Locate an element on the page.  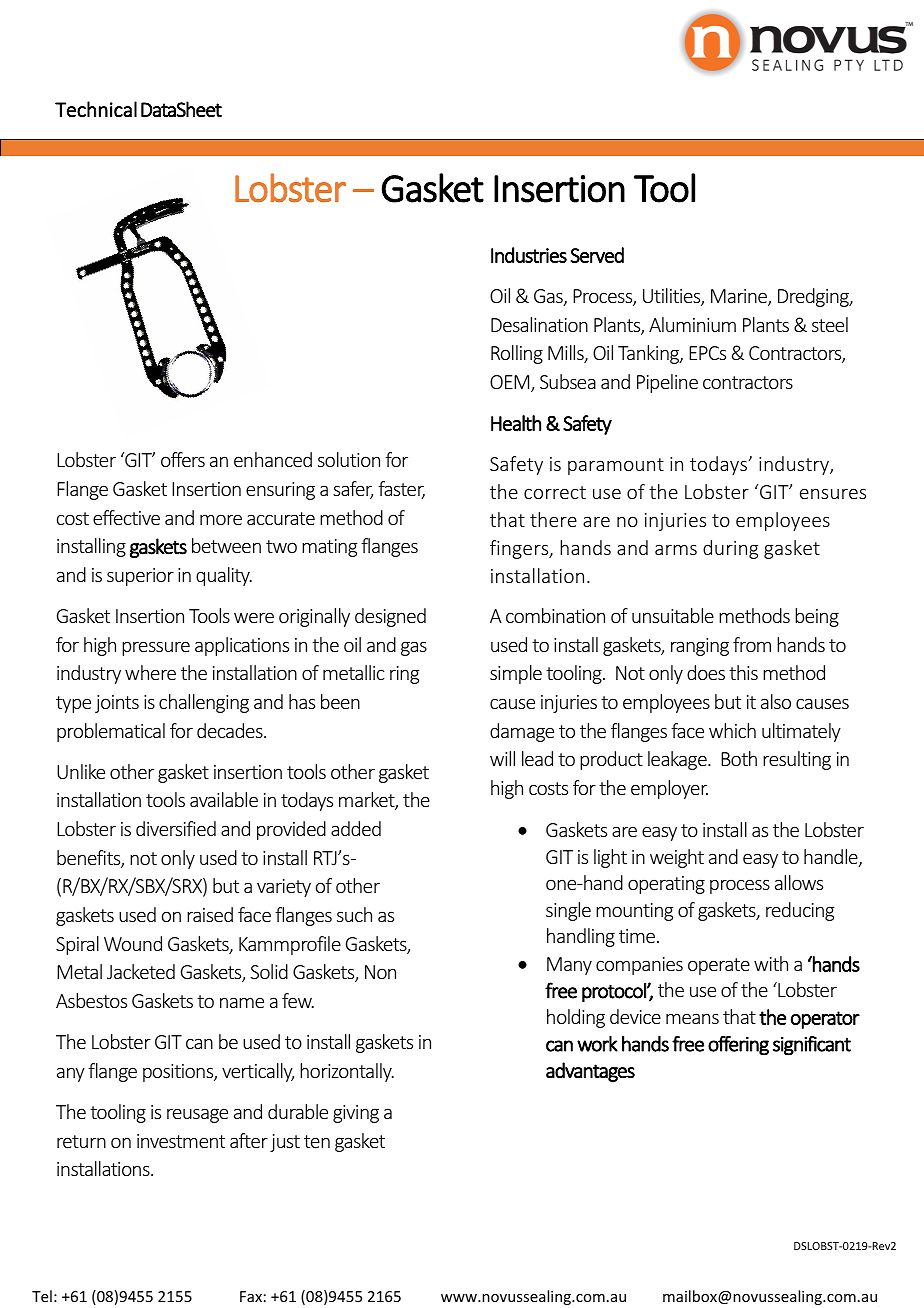
Technical is located at coordinates (96, 109).
